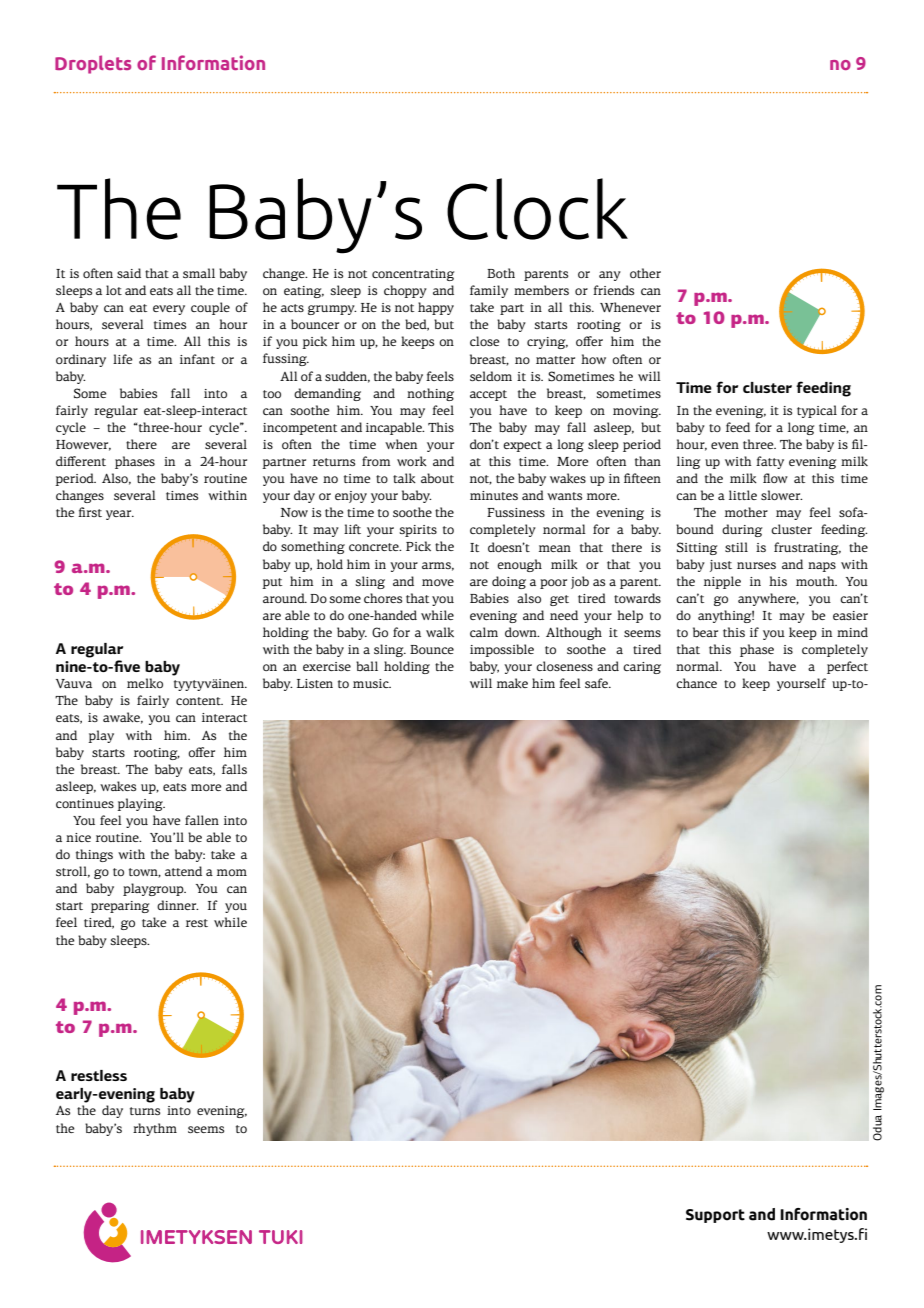 This page has height=1308, width=924. Describe the element at coordinates (155, 1129) in the page. I see `rhythm` at that location.
